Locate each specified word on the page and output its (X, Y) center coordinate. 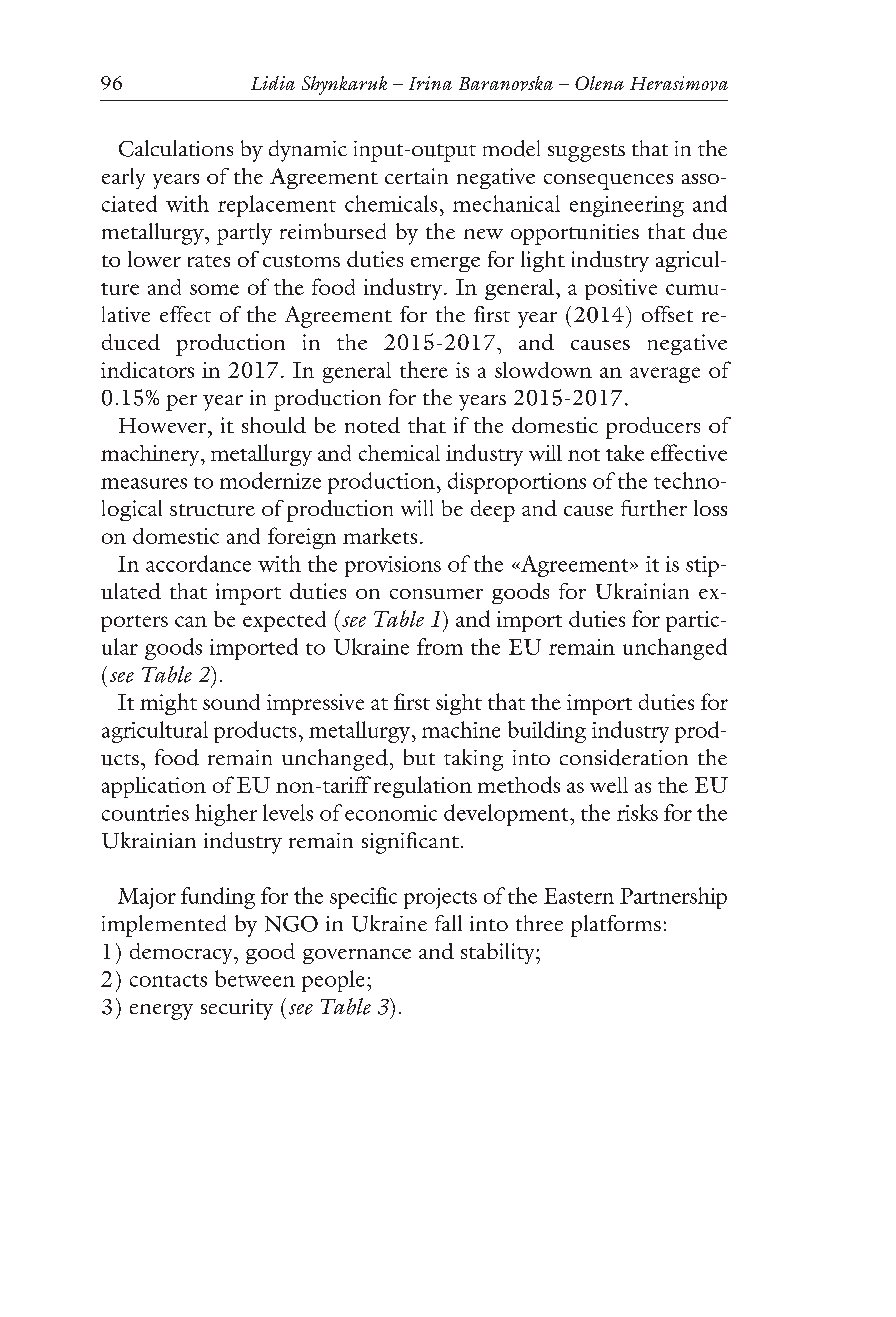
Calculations (176, 148)
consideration (624, 757)
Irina (430, 83)
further (654, 508)
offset (667, 314)
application (154, 787)
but (419, 757)
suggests (586, 153)
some (214, 289)
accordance (198, 563)
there (424, 369)
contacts (168, 980)
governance (357, 956)
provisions (393, 566)
